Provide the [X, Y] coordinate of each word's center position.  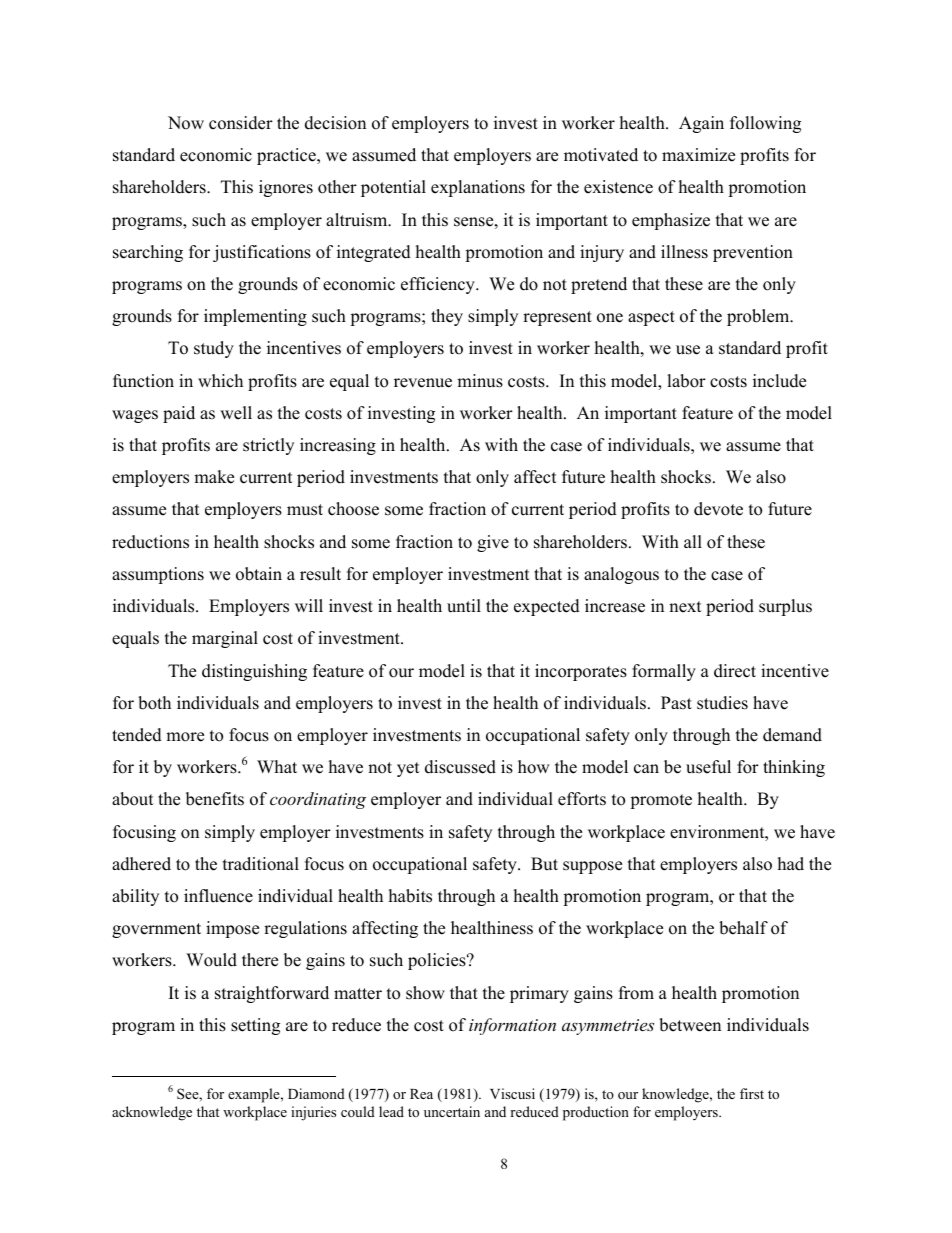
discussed [460, 767]
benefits [215, 799]
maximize [698, 155]
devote [718, 509]
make [214, 477]
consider [241, 123]
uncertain [452, 1111]
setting [255, 1026]
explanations [478, 188]
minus [480, 381]
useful [708, 767]
